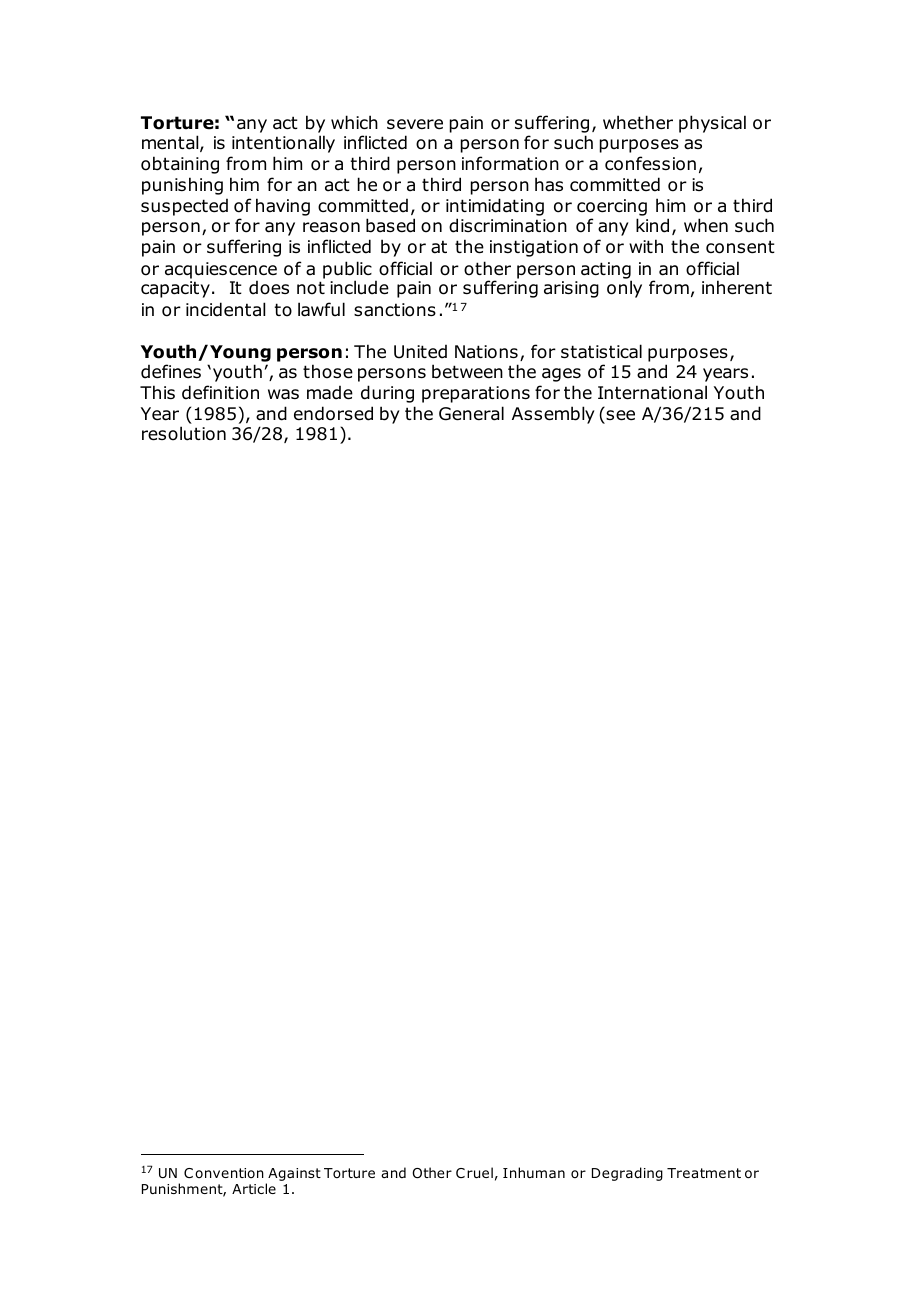 The width and height of the screenshot is (924, 1308). Describe the element at coordinates (415, 124) in the screenshot. I see `severe` at that location.
